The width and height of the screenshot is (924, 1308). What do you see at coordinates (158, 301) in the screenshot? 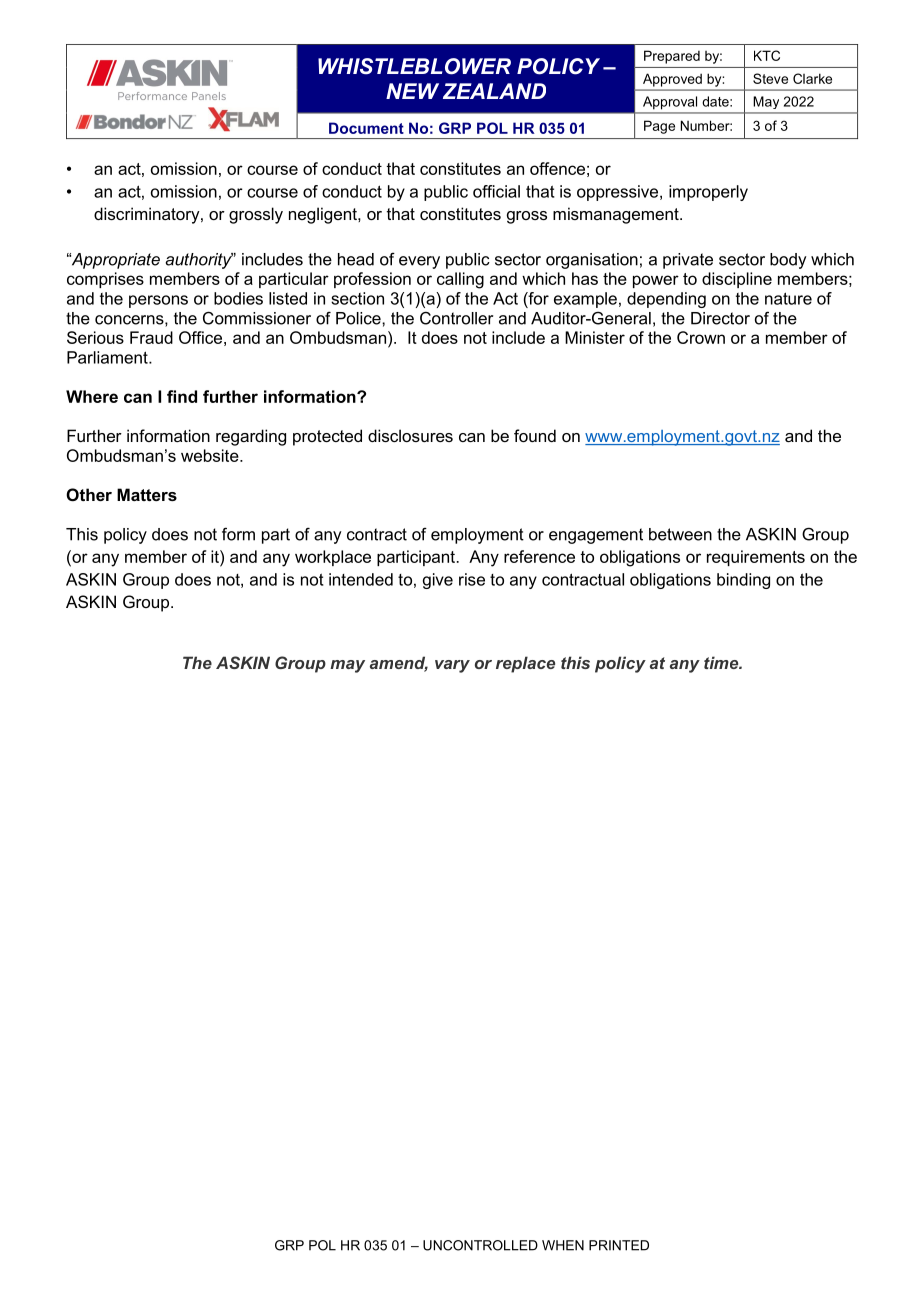
I see `persons` at bounding box center [158, 301].
